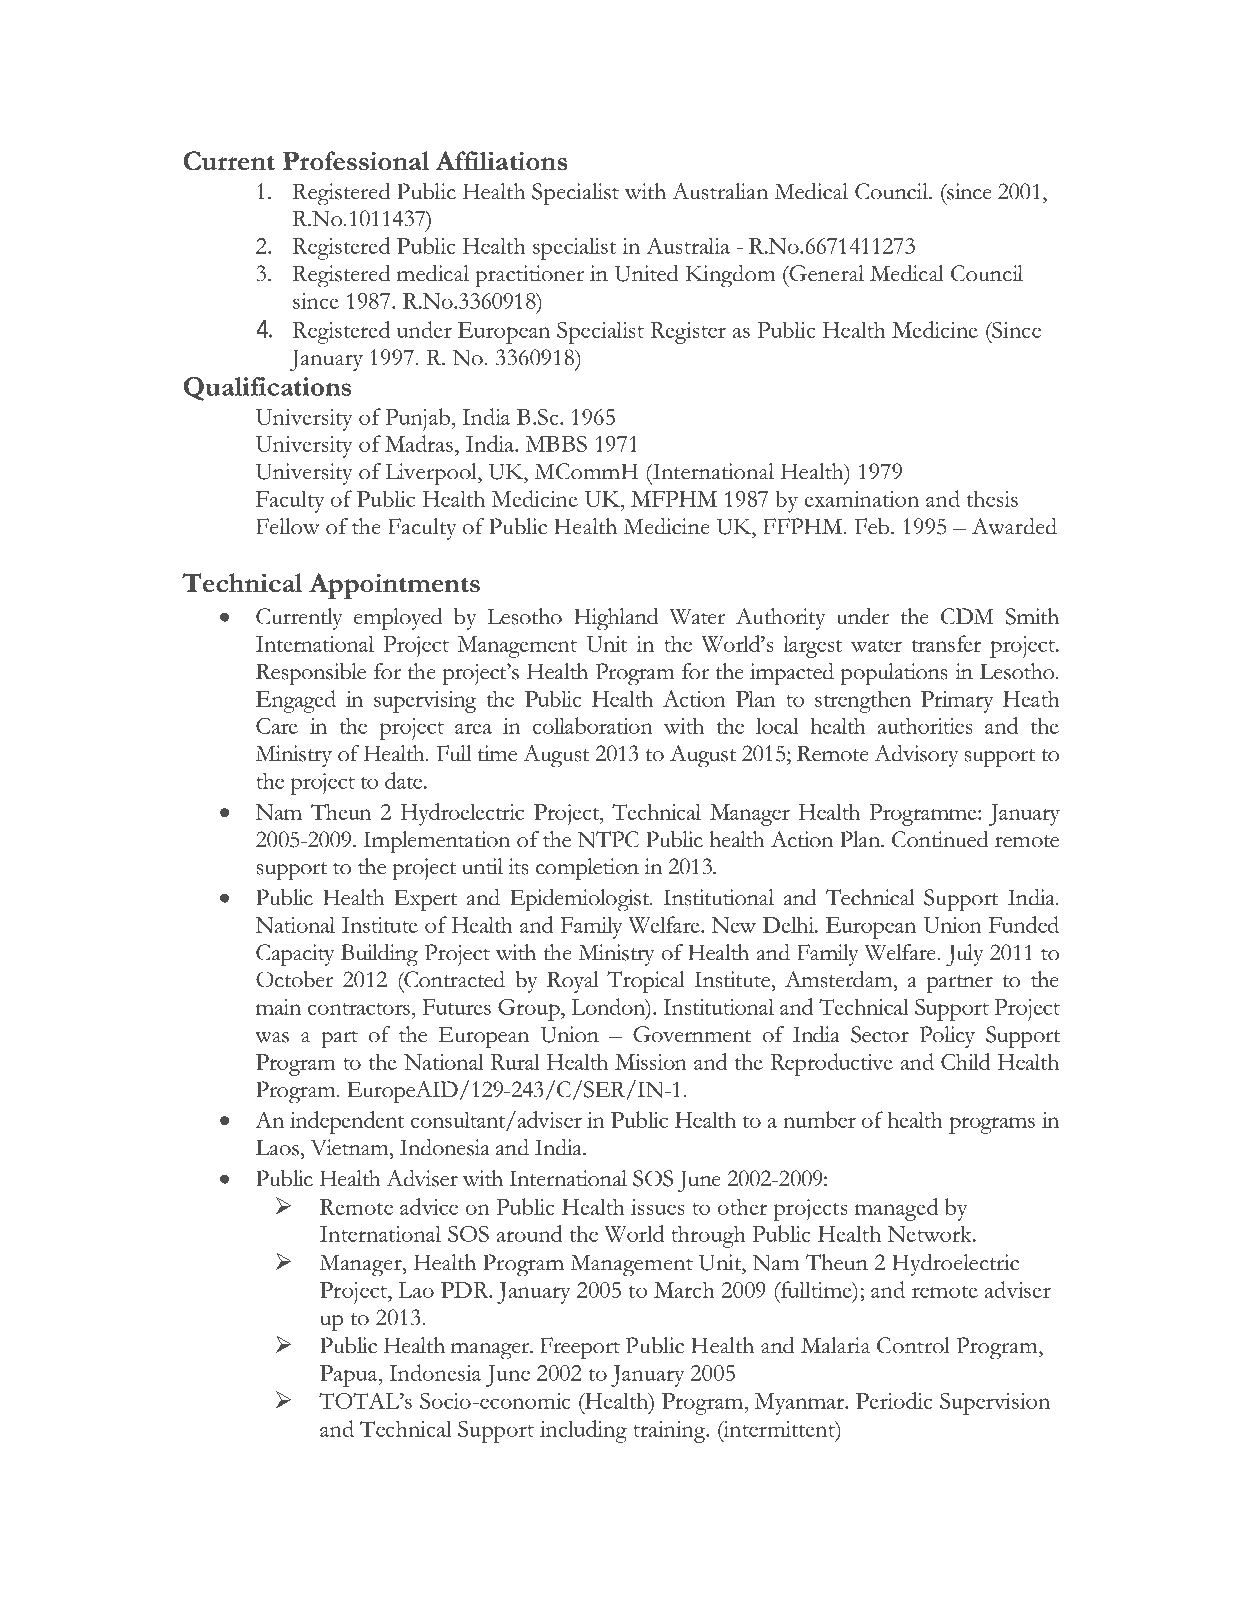 The width and height of the page is (1242, 1607). I want to click on Liverpool, so click(432, 474).
